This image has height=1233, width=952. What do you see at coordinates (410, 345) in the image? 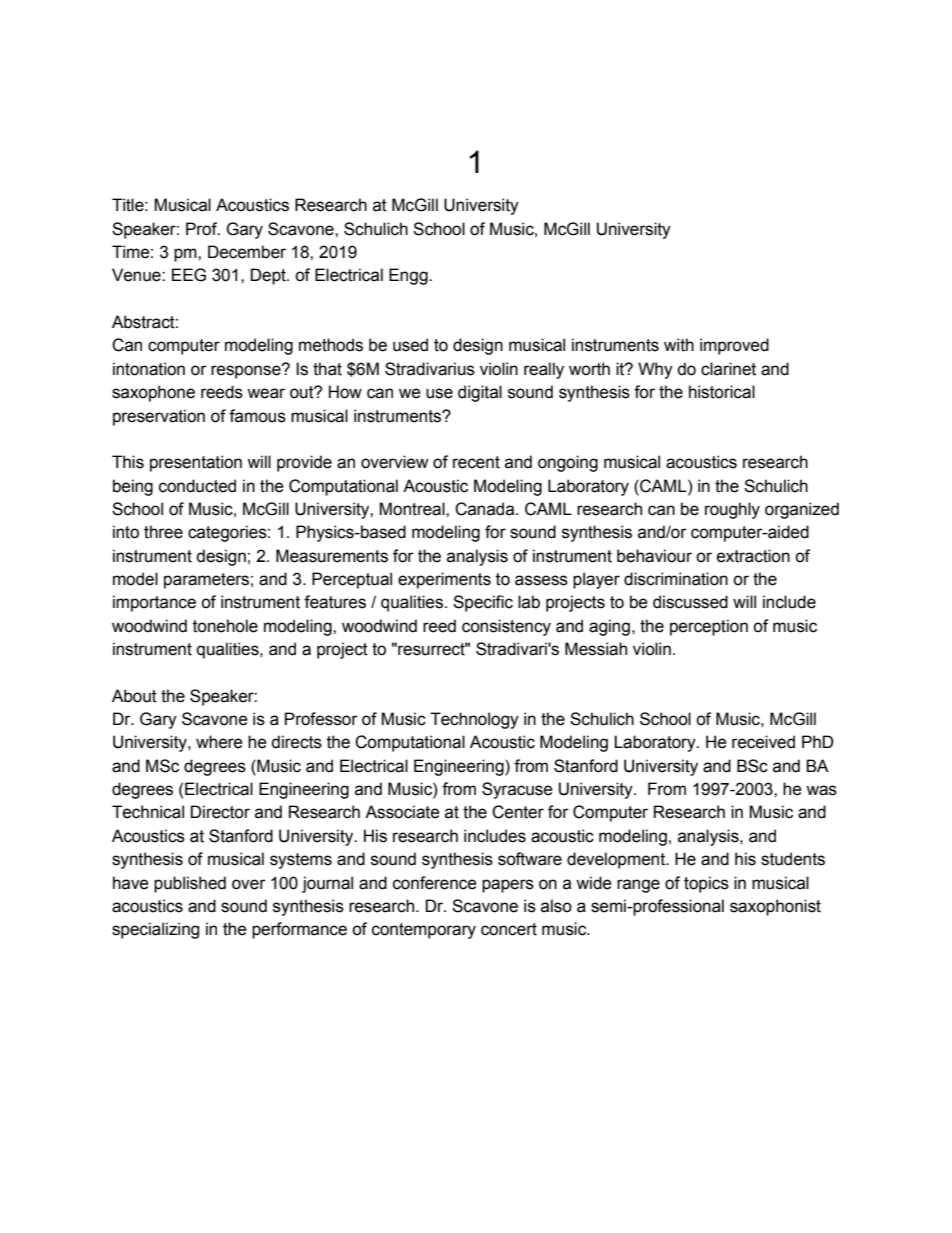
I see `used` at bounding box center [410, 345].
